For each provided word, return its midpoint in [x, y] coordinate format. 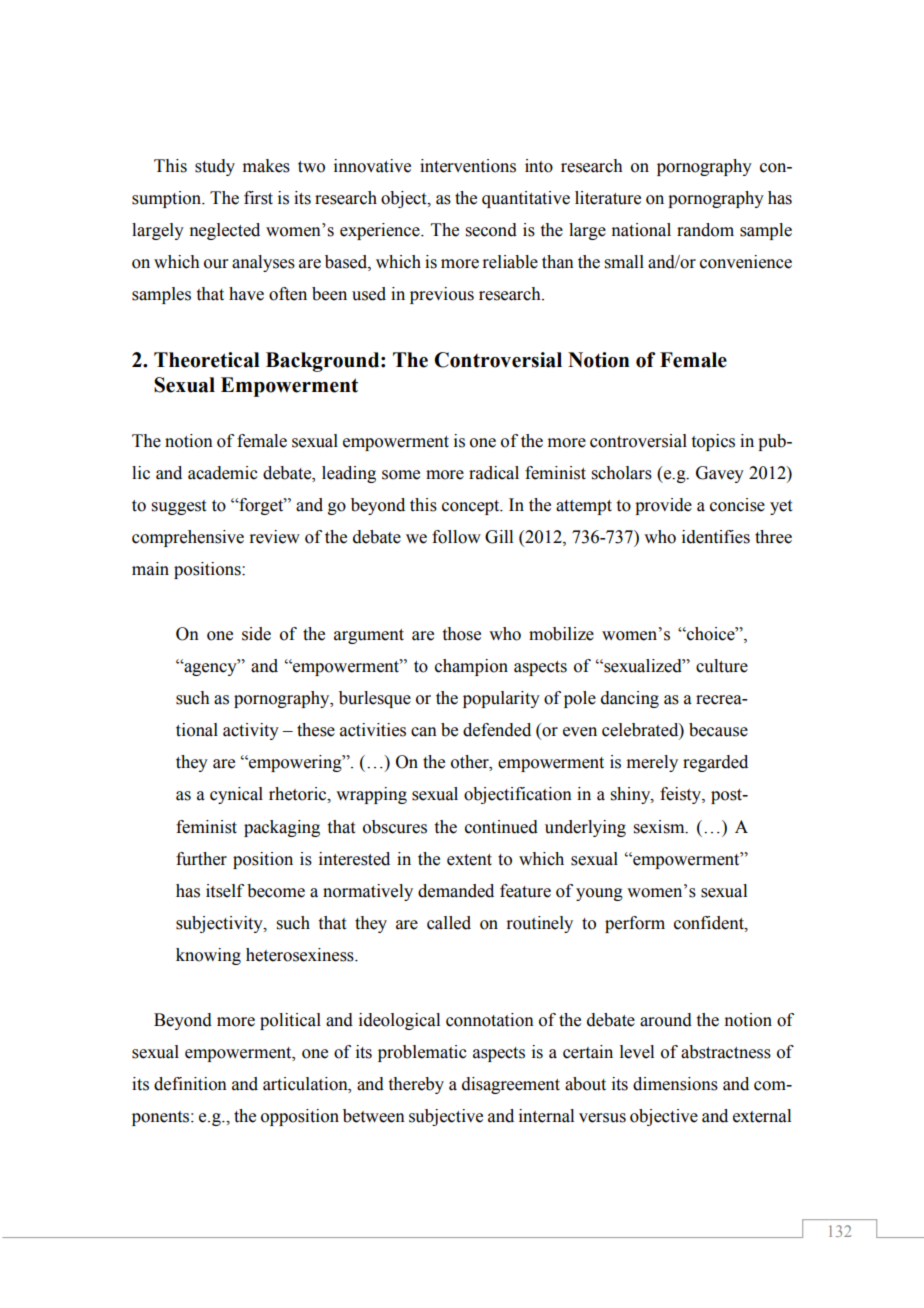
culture [722, 666]
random [705, 230]
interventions [468, 166]
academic [223, 473]
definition [190, 1084]
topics [713, 442]
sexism [660, 827]
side [256, 634]
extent [469, 860]
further [201, 859]
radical [494, 473]
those [462, 634]
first [258, 198]
